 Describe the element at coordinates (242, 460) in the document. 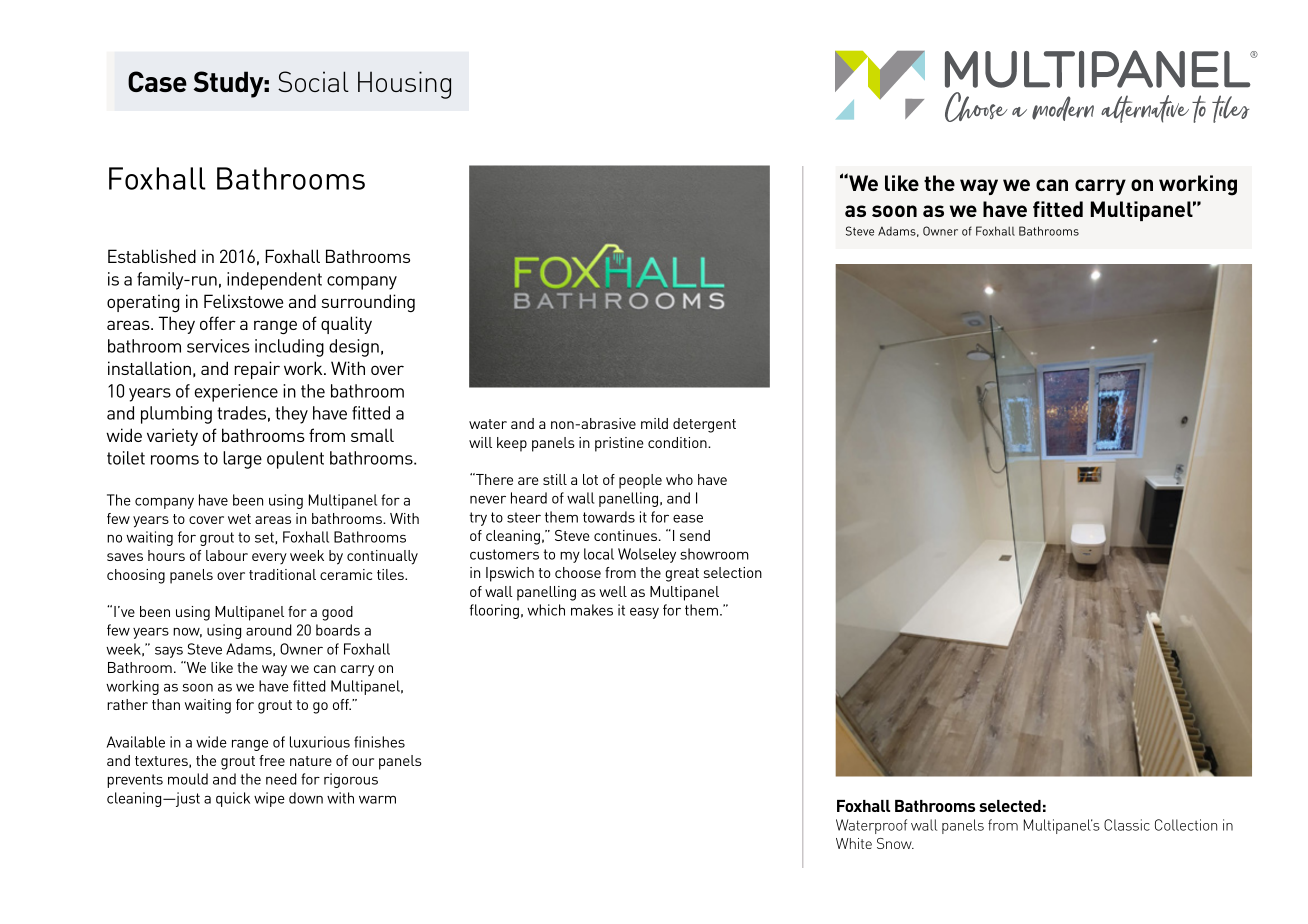

I see `large` at that location.
